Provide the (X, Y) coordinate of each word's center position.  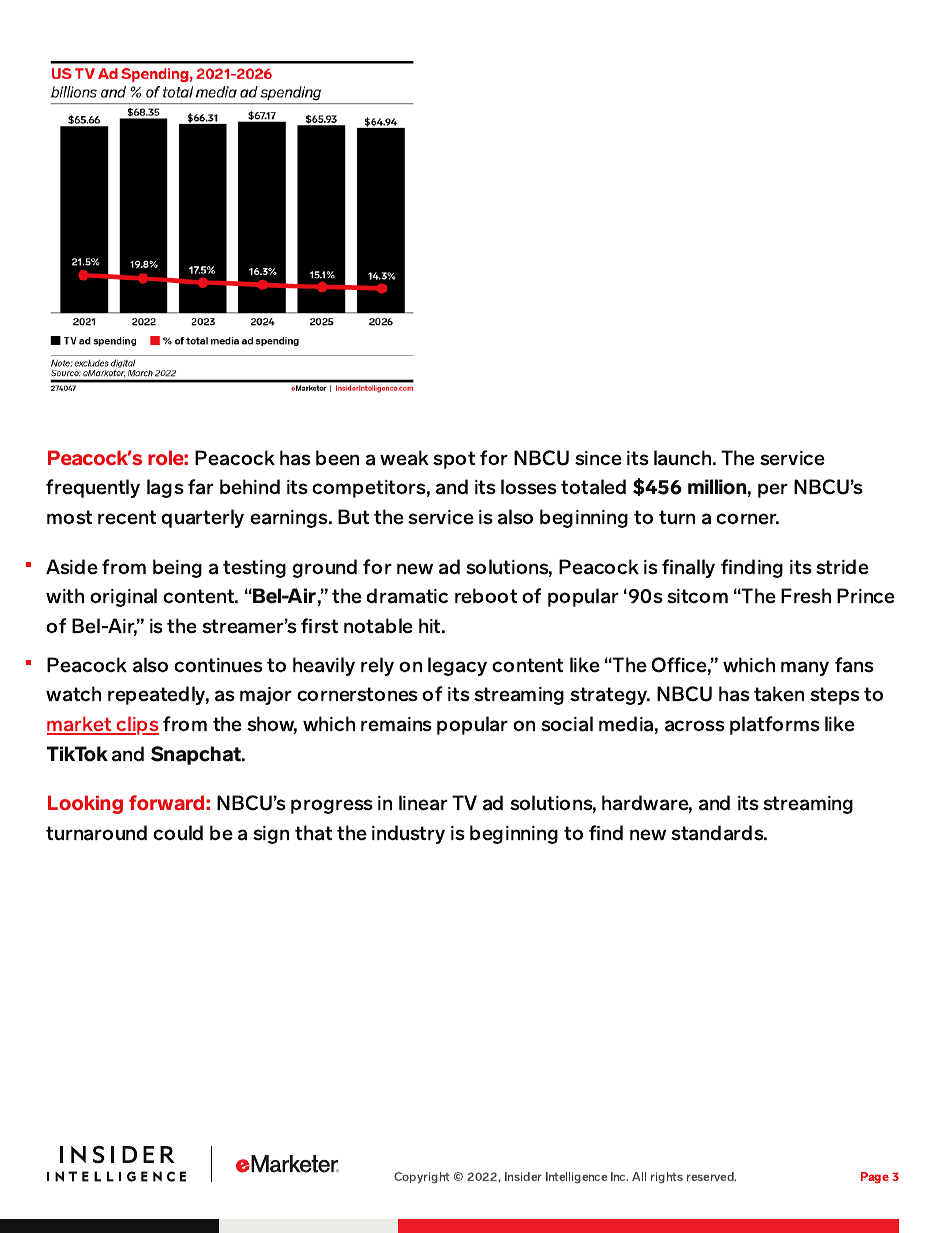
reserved (711, 1176)
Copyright (422, 1178)
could (178, 833)
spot (454, 460)
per (773, 490)
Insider (523, 1176)
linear (423, 803)
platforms (775, 725)
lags (165, 488)
